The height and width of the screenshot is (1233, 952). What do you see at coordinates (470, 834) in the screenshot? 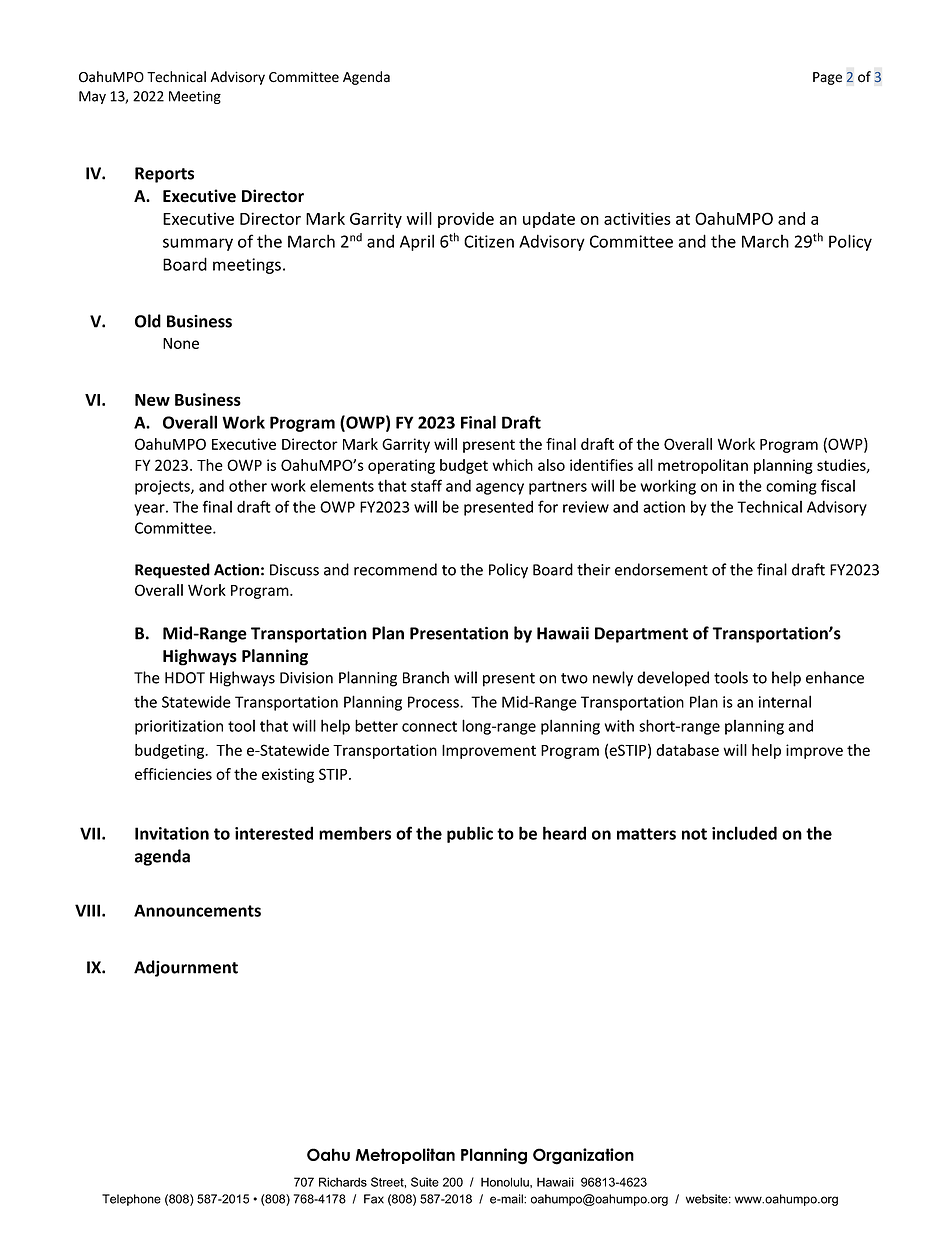
I see `public` at bounding box center [470, 834].
